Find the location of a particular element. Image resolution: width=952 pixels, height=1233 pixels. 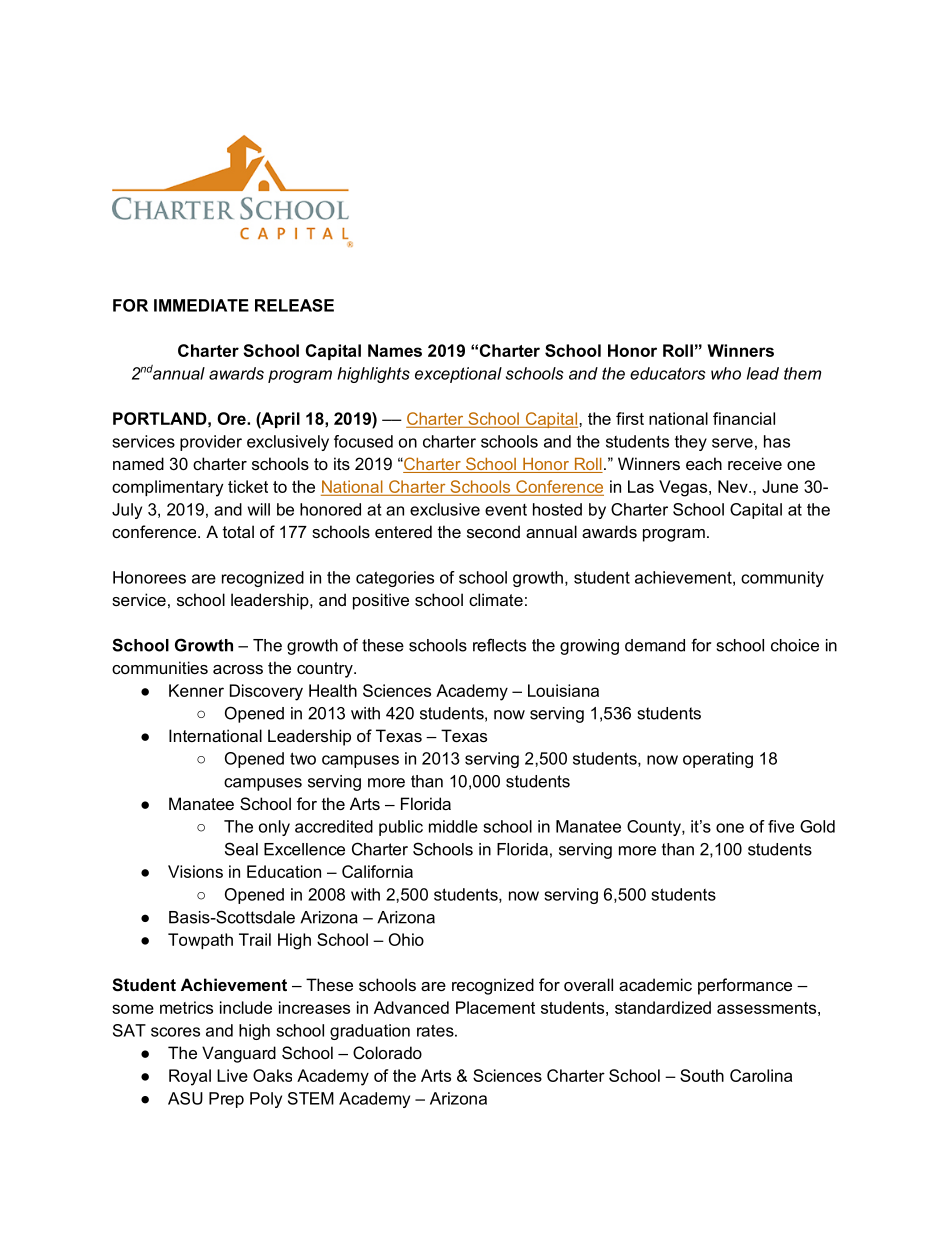

Louisiana is located at coordinates (563, 690).
